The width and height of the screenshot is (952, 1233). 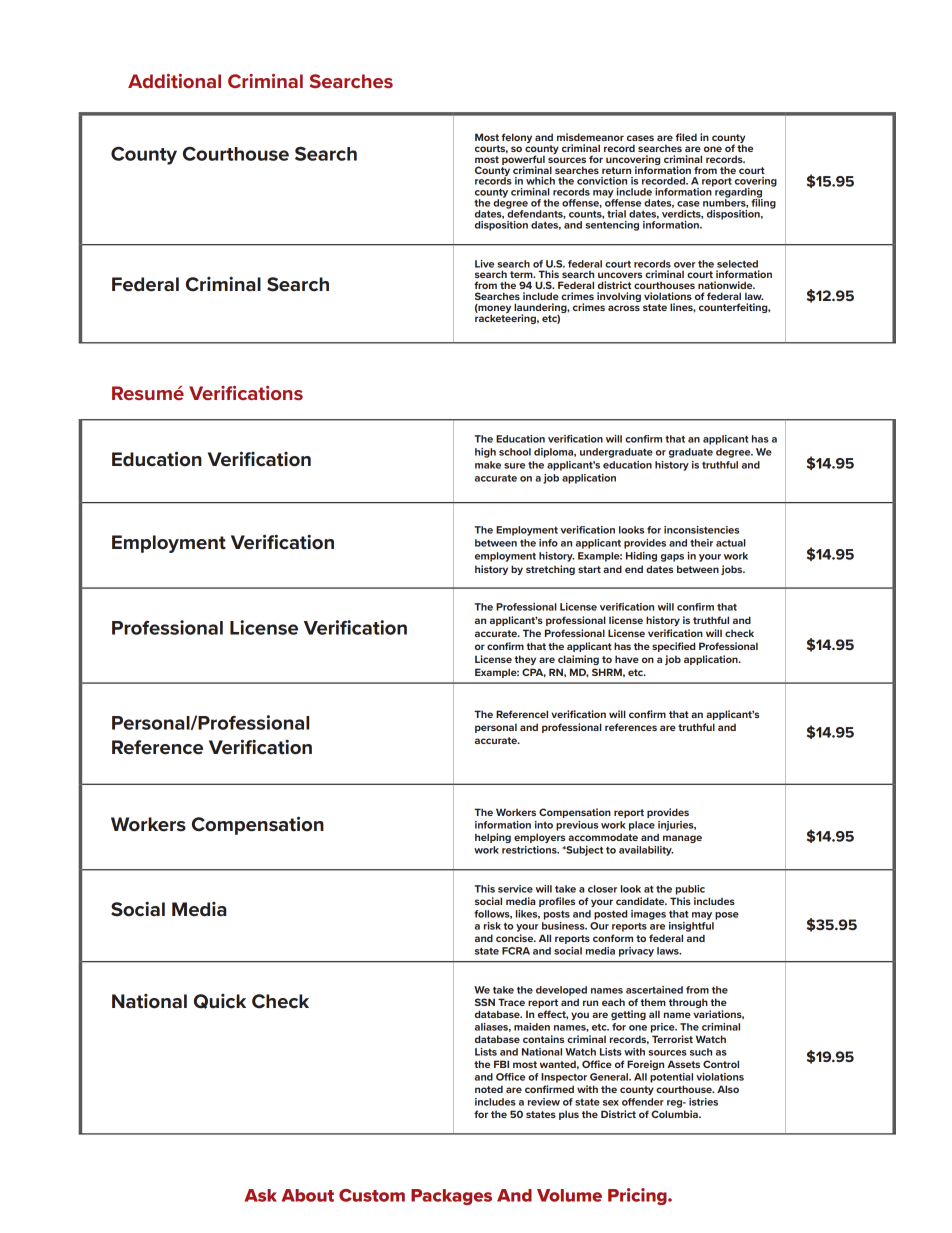 I want to click on inconsistencies, so click(x=701, y=530).
